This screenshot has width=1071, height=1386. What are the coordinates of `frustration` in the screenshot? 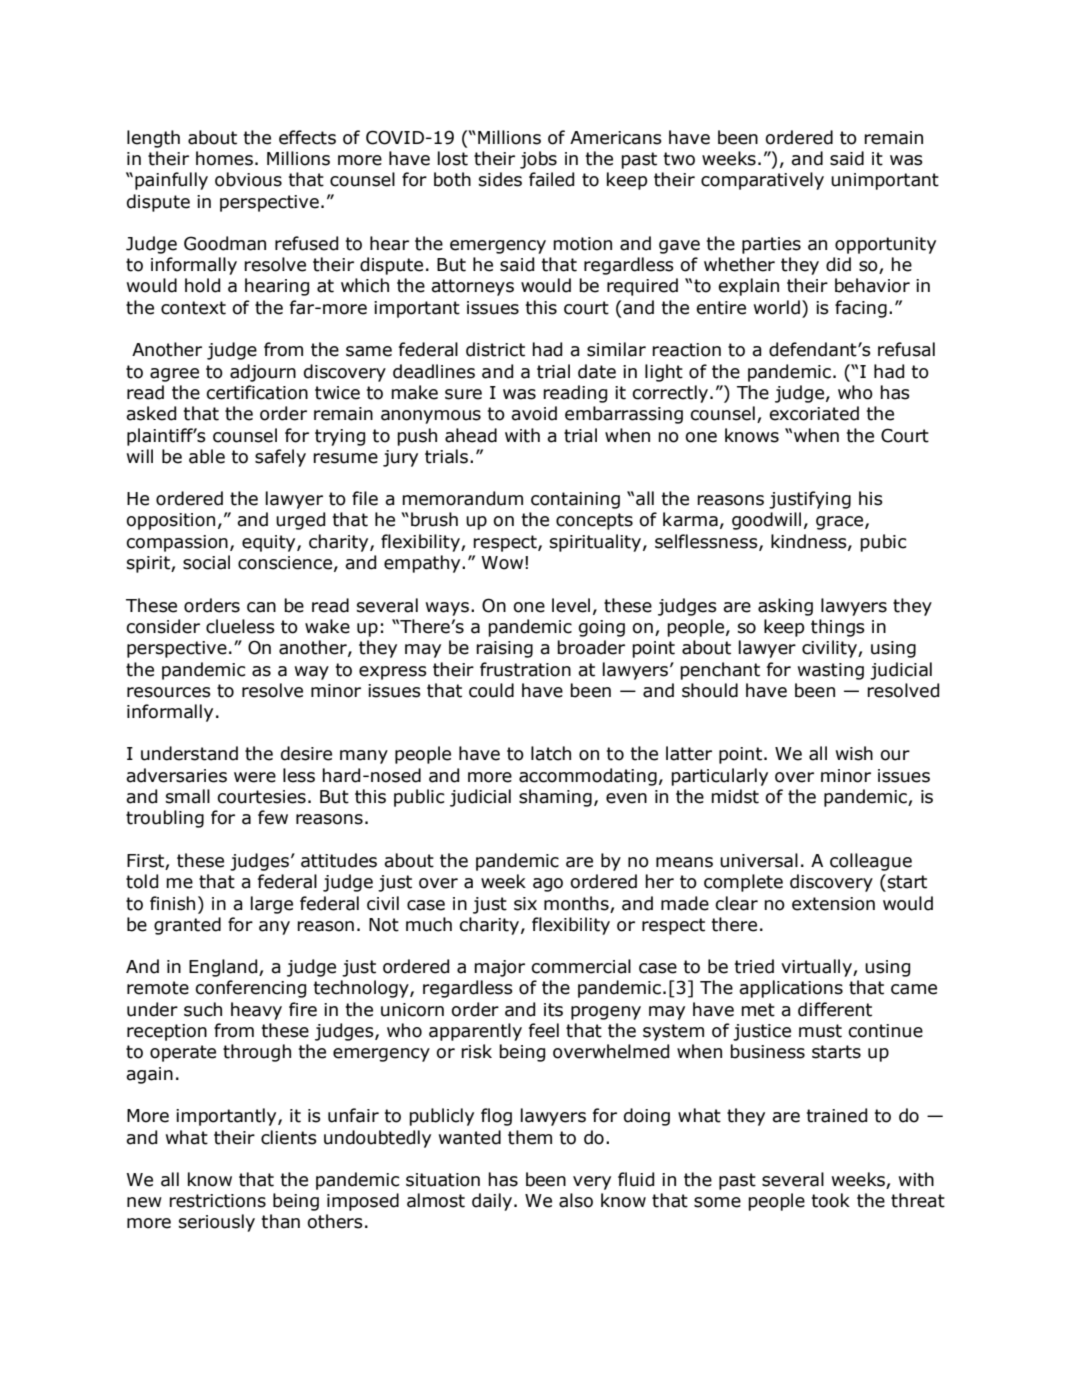 It's located at (525, 669).
